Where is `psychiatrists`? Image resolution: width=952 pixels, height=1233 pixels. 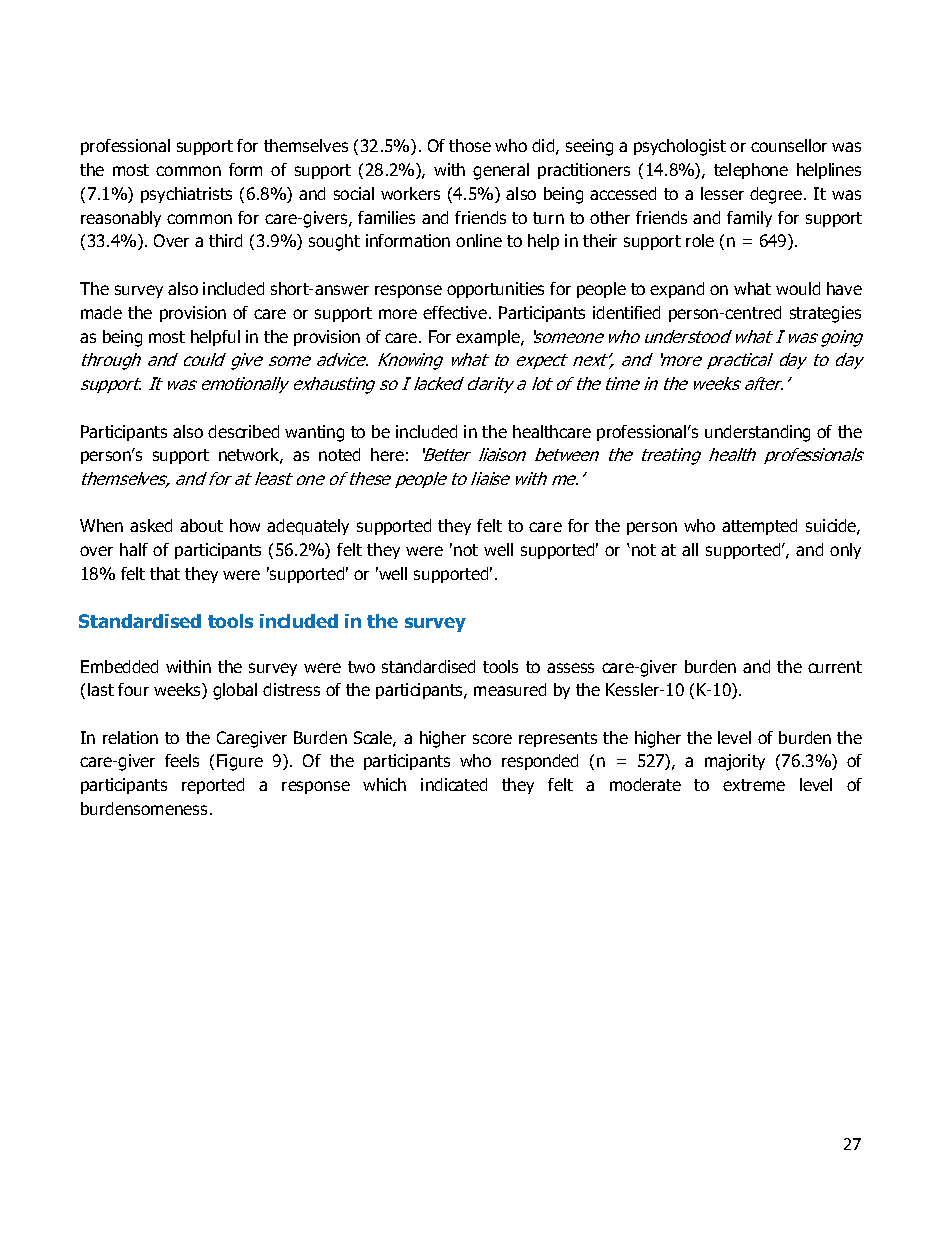 psychiatrists is located at coordinates (186, 195).
